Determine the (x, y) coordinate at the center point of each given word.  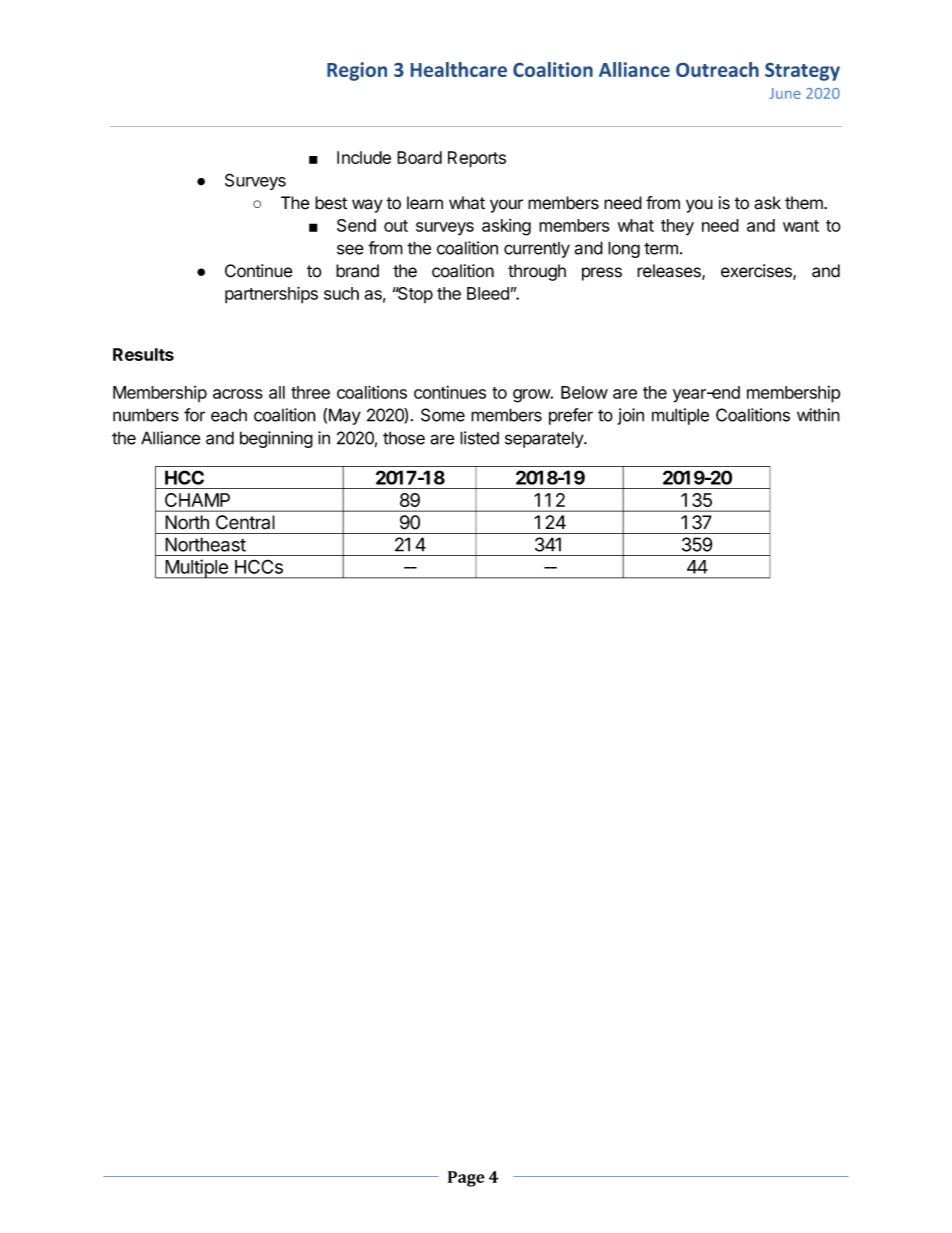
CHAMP (197, 500)
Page (466, 1179)
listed (479, 438)
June (785, 93)
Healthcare (459, 69)
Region (357, 71)
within (818, 415)
